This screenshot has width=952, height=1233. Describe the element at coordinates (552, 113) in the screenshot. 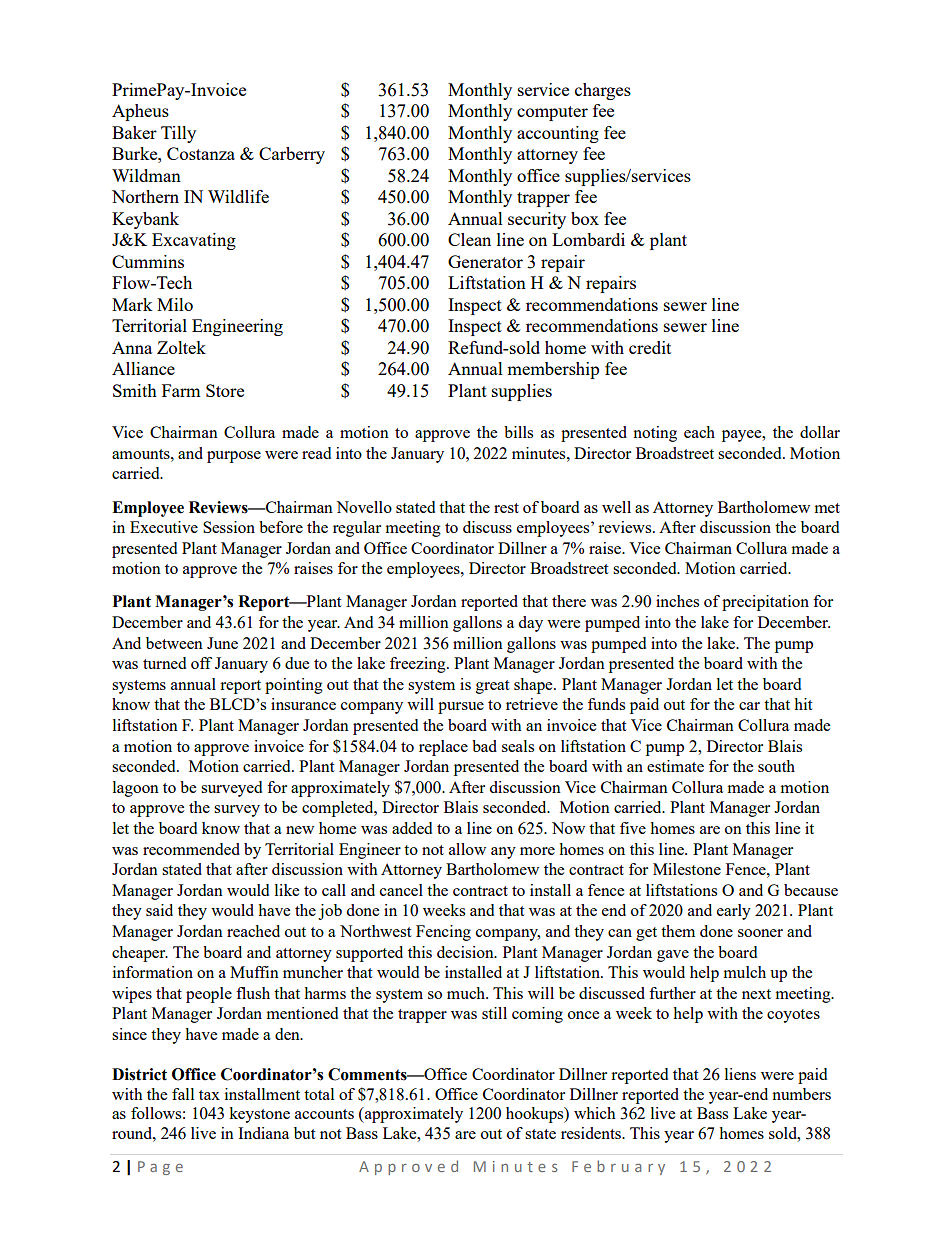

I see `computer` at that location.
